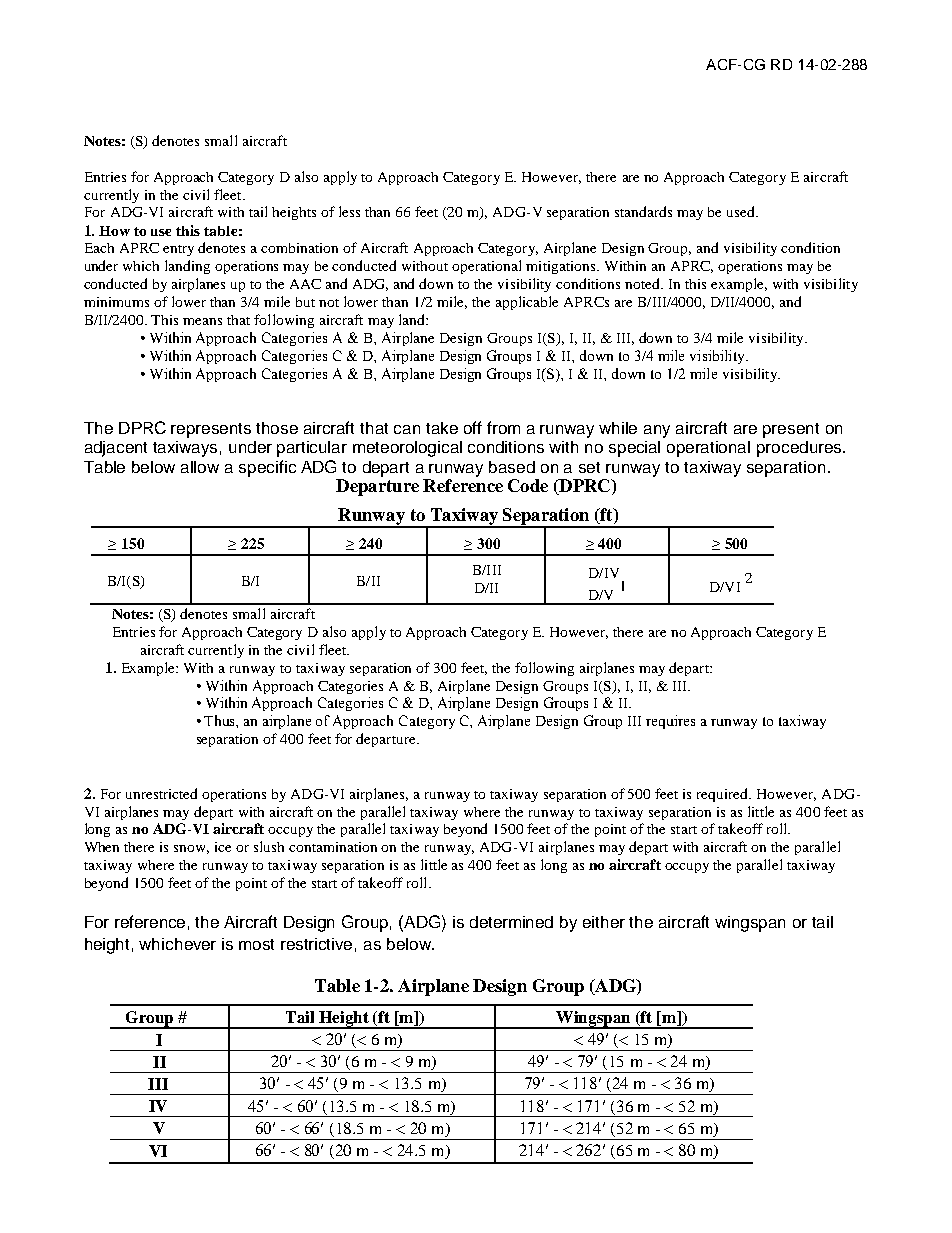 This image has height=1233, width=952. Describe the element at coordinates (528, 485) in the image. I see `Code` at that location.
